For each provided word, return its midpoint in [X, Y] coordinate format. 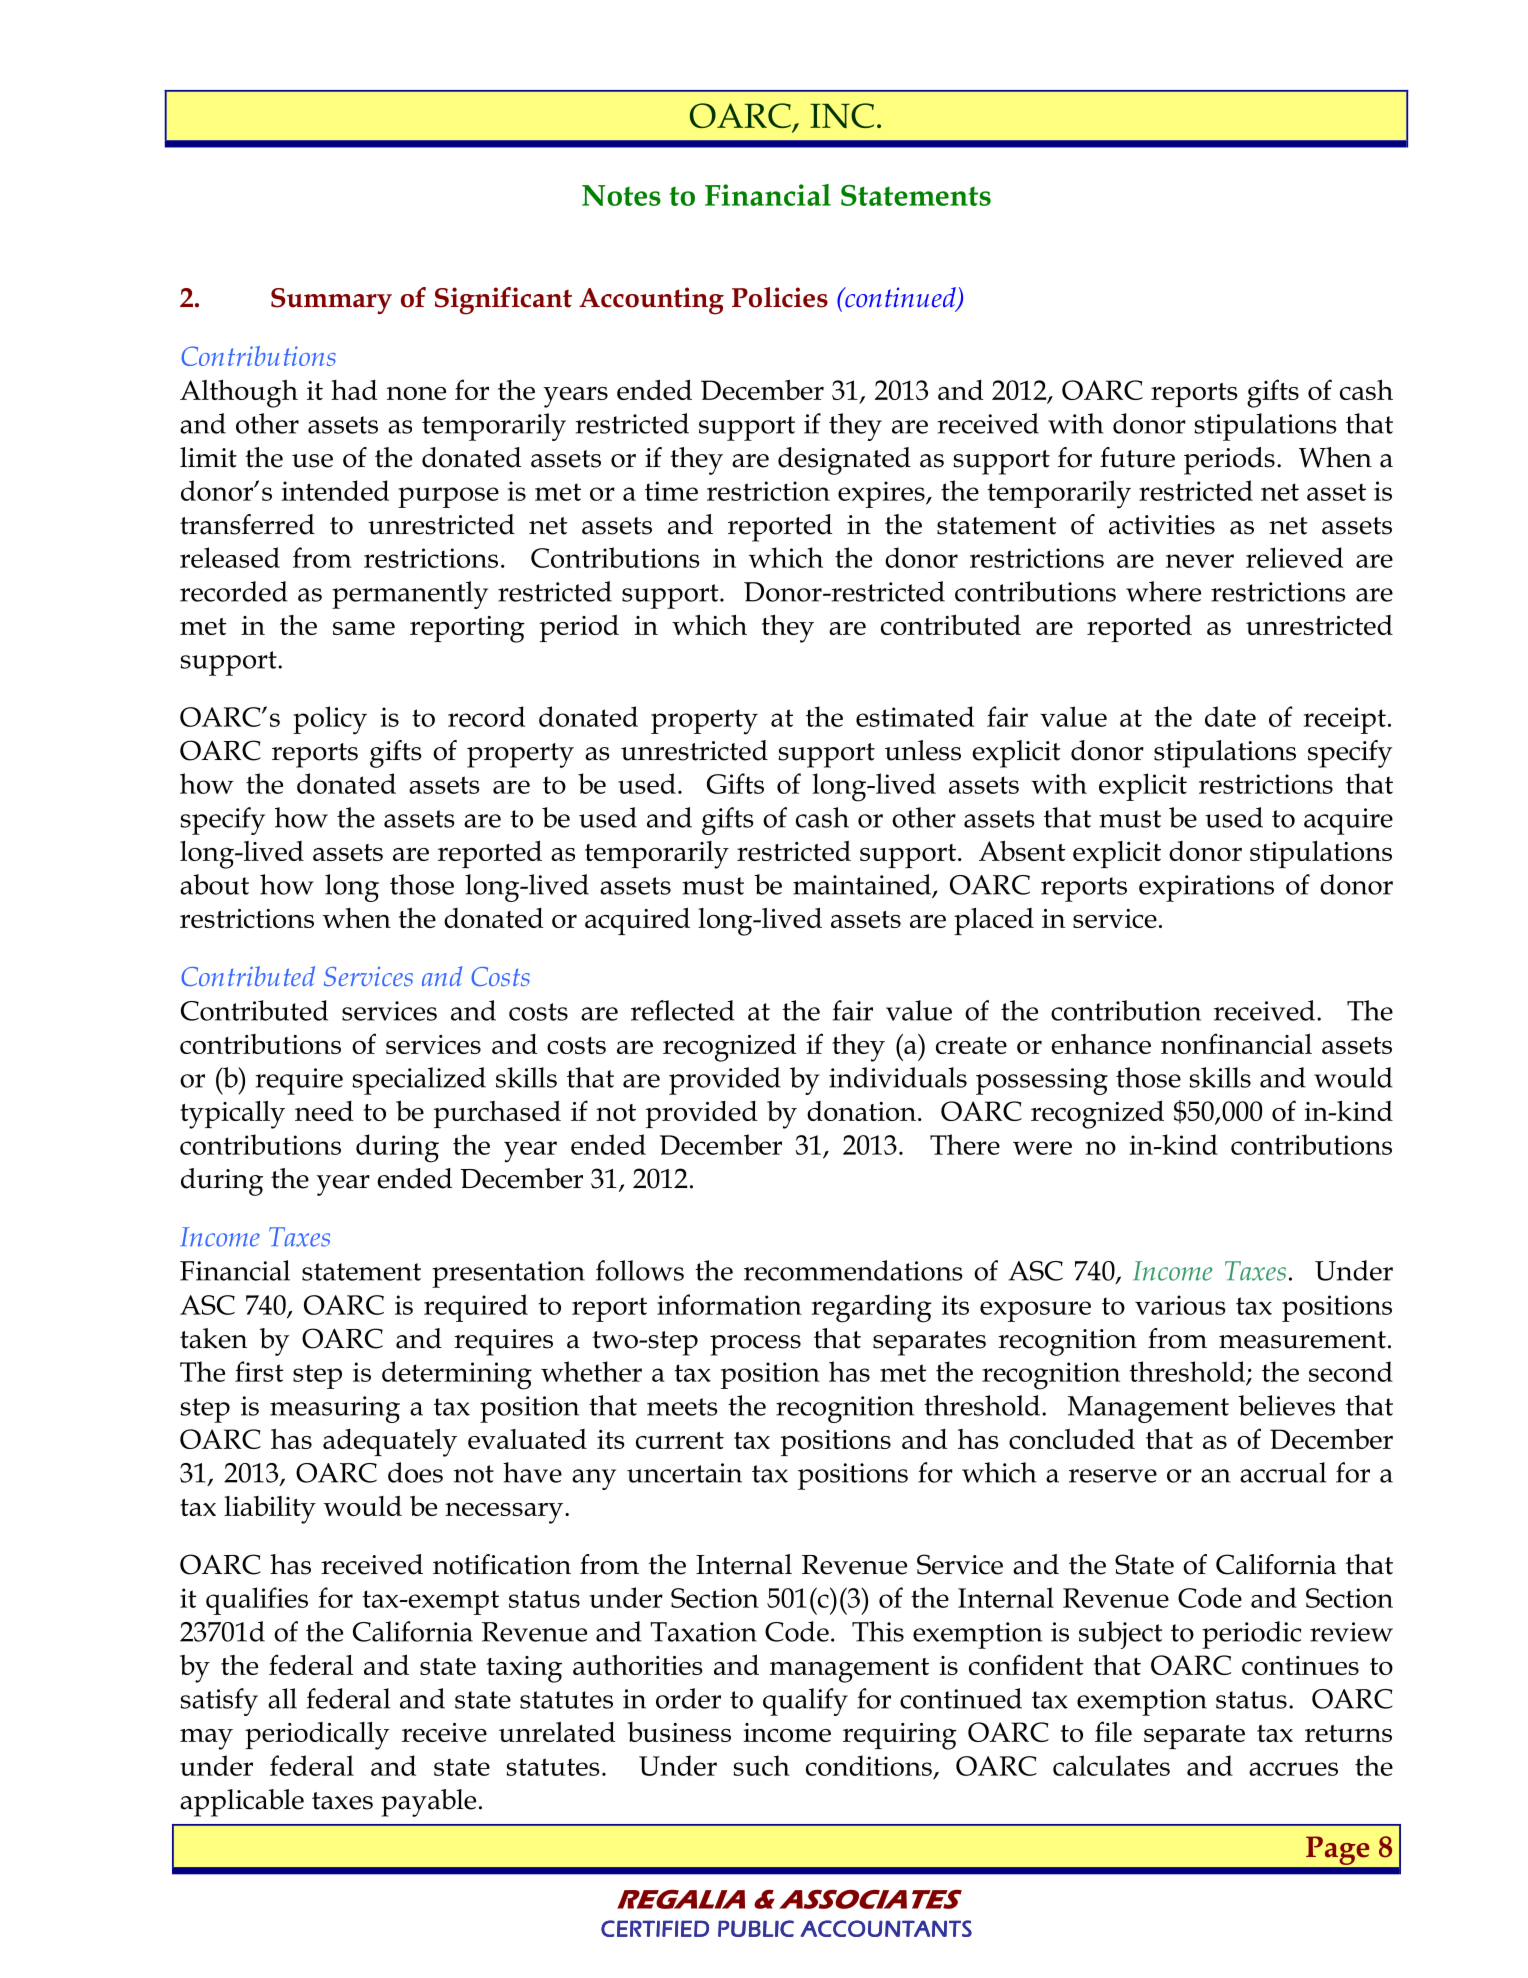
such [762, 1765]
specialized [419, 1081]
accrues [1293, 1769]
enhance [1101, 1044]
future [1137, 457]
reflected [683, 1010]
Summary [331, 301]
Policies [780, 297]
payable [428, 1803]
